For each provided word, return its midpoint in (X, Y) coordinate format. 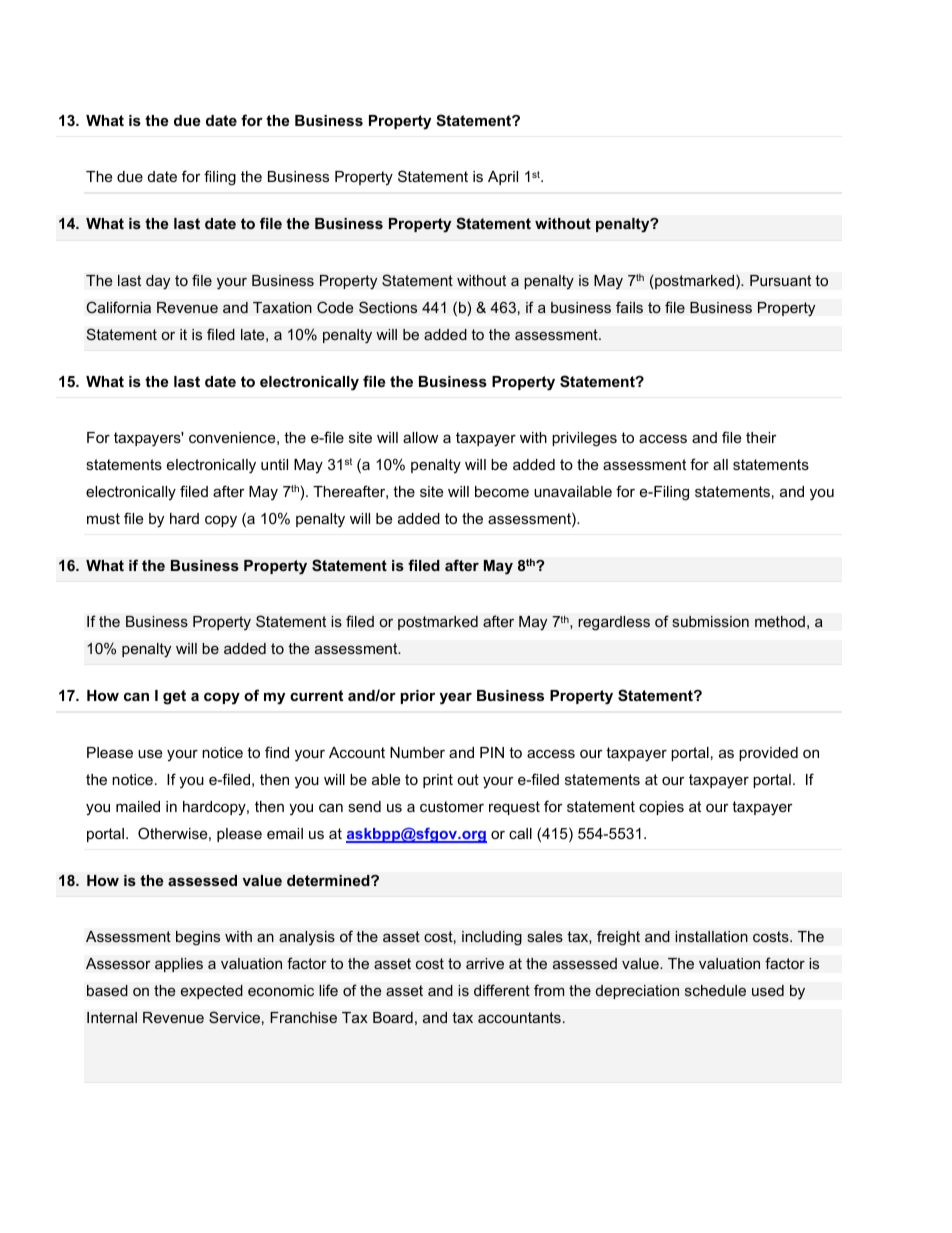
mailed (138, 806)
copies (661, 808)
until (274, 464)
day (158, 282)
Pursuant (780, 280)
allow (420, 437)
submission (710, 621)
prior (418, 697)
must (103, 518)
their (761, 437)
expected (212, 992)
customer (452, 806)
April (503, 178)
